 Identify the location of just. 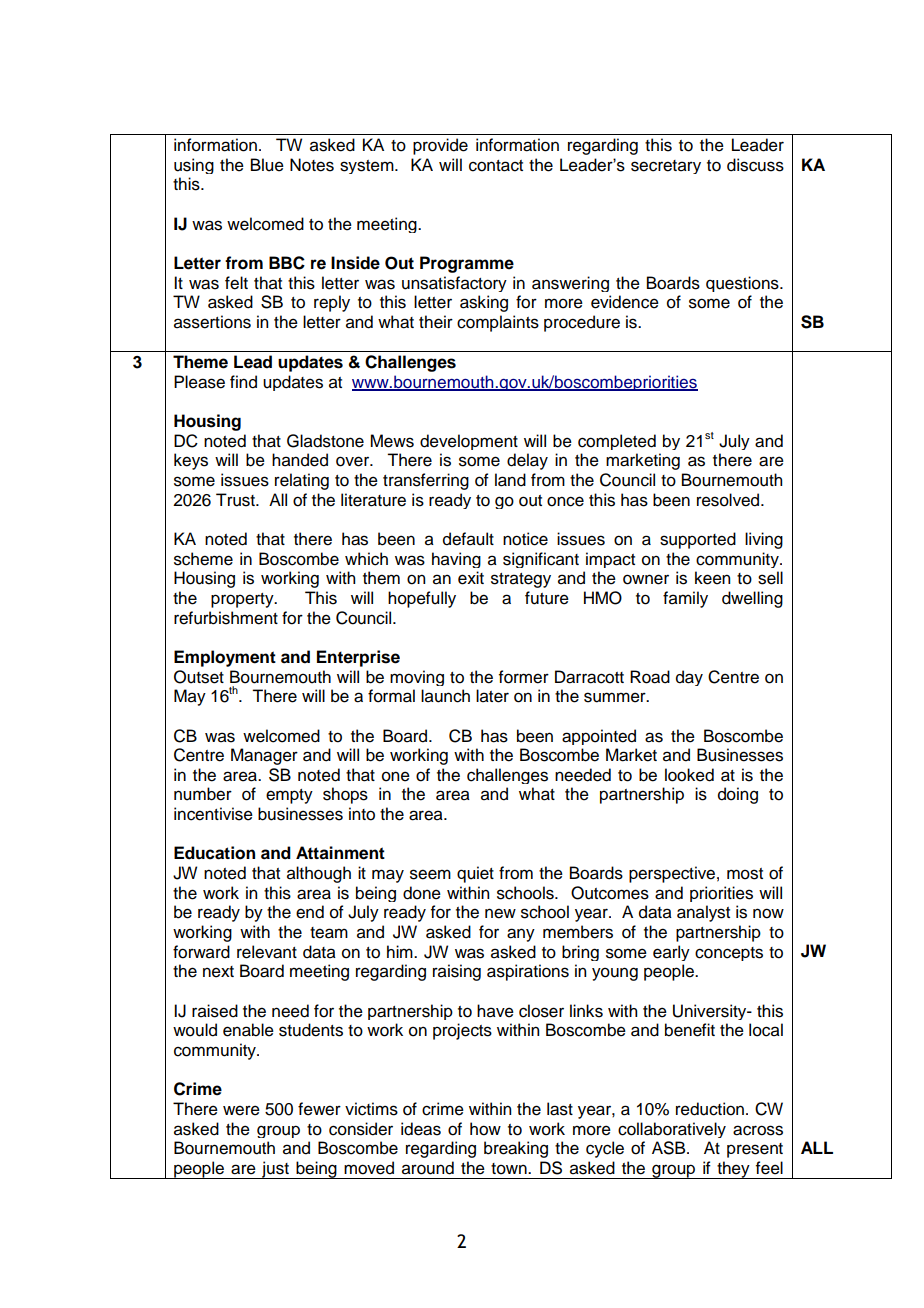
(275, 1170).
